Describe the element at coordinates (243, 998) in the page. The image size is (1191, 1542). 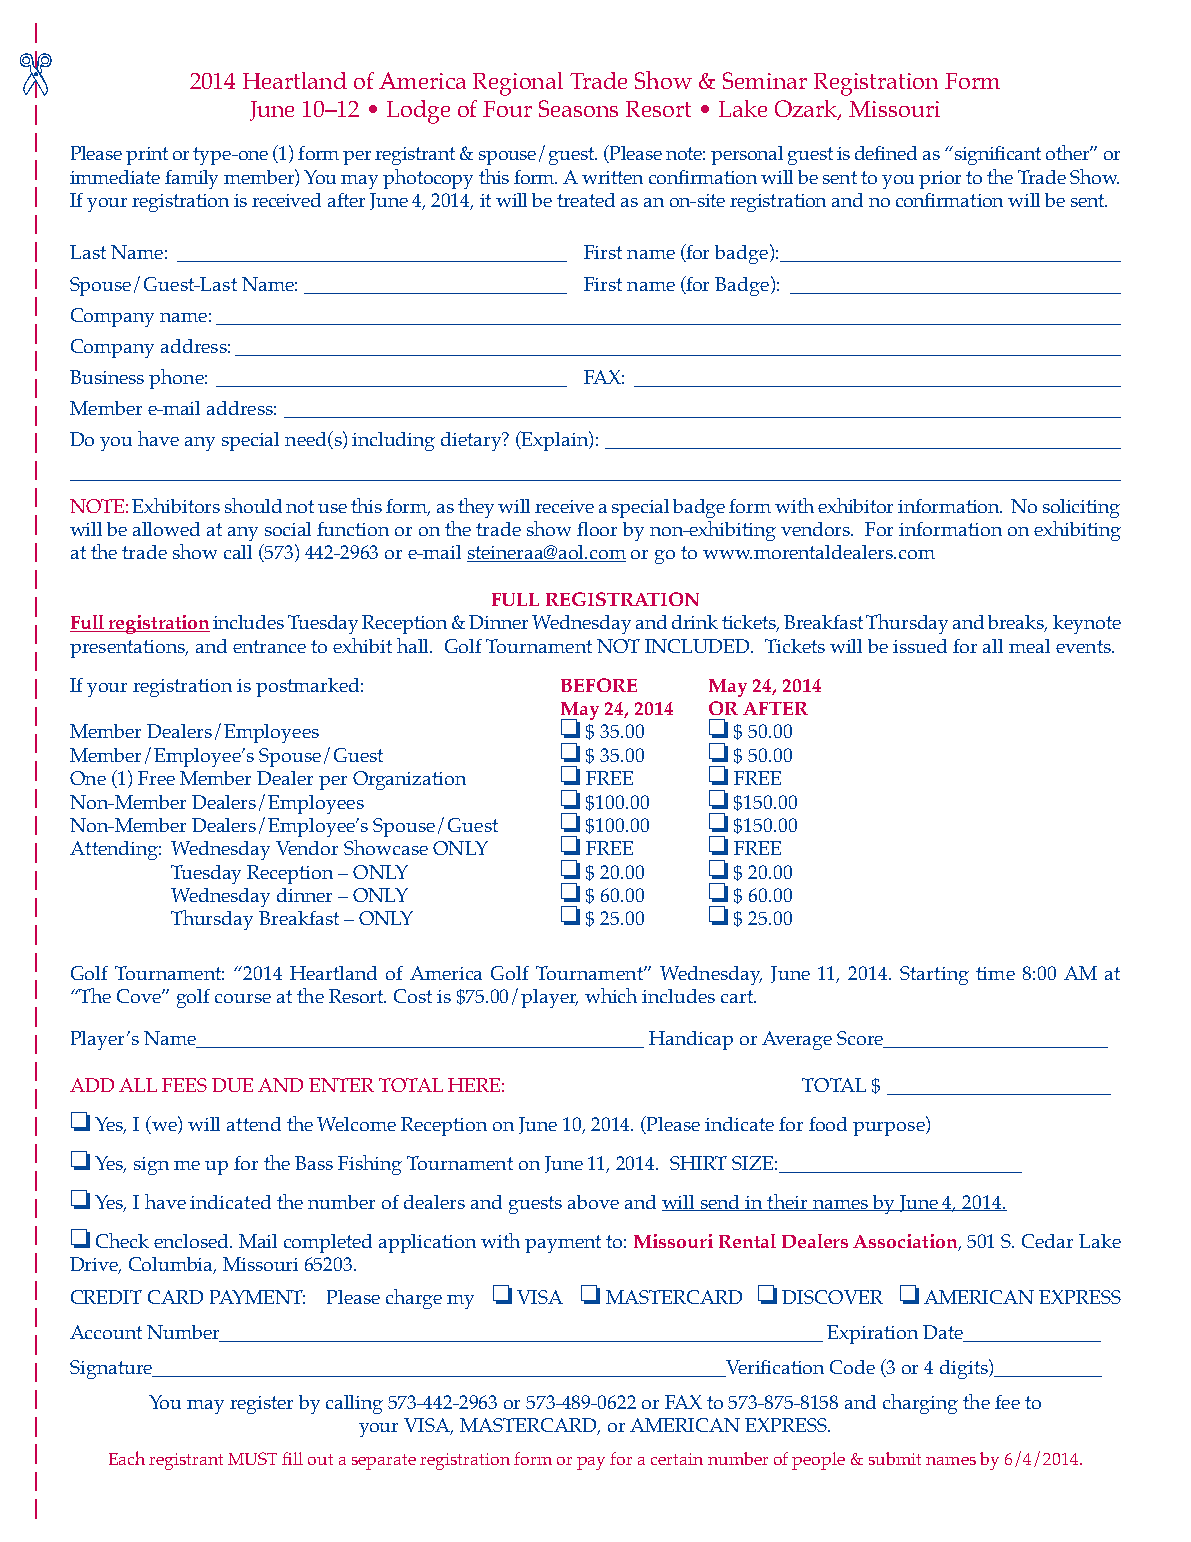
I see `course` at that location.
